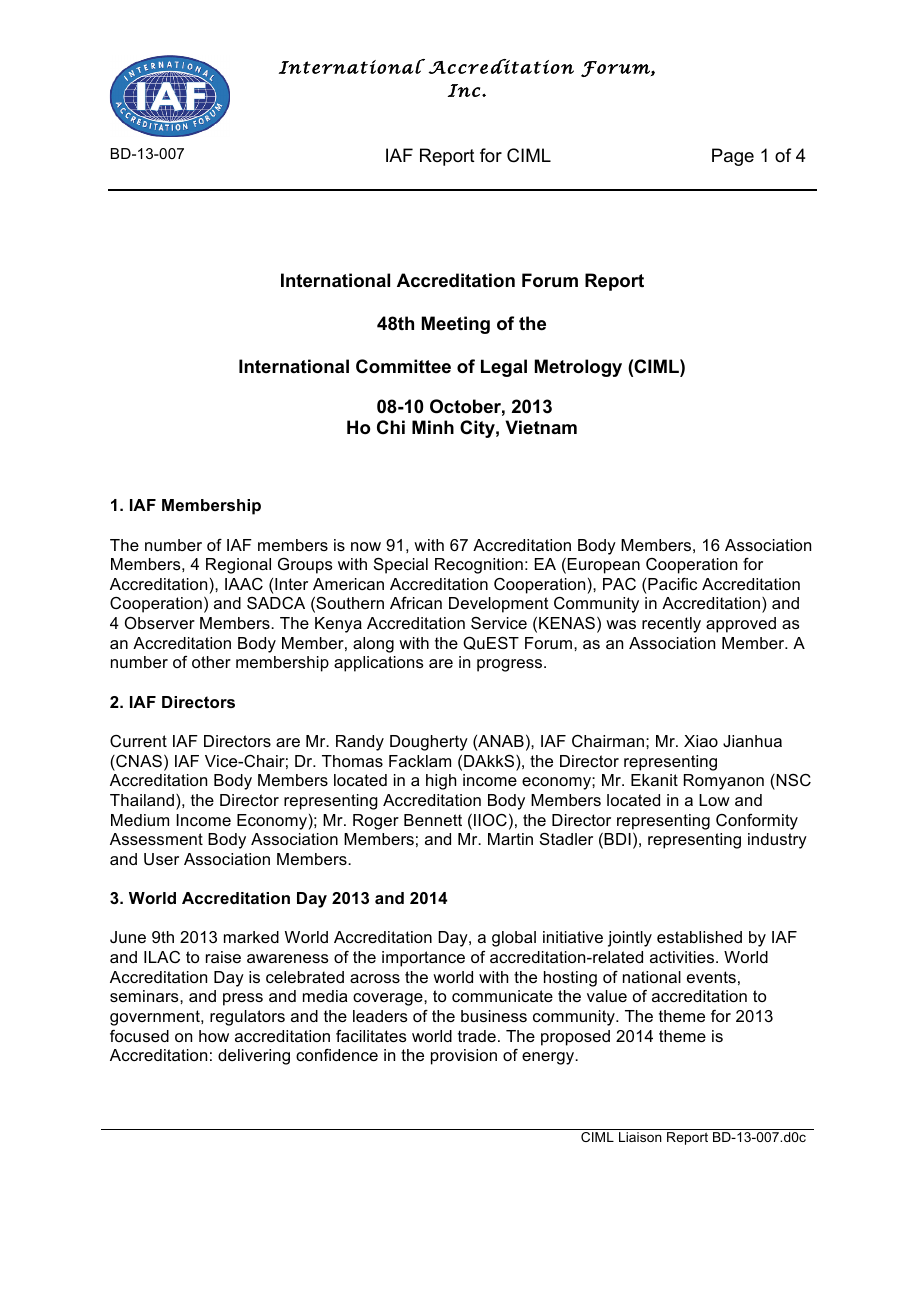 The height and width of the page is (1308, 924). What do you see at coordinates (504, 368) in the page?
I see `Legal` at bounding box center [504, 368].
